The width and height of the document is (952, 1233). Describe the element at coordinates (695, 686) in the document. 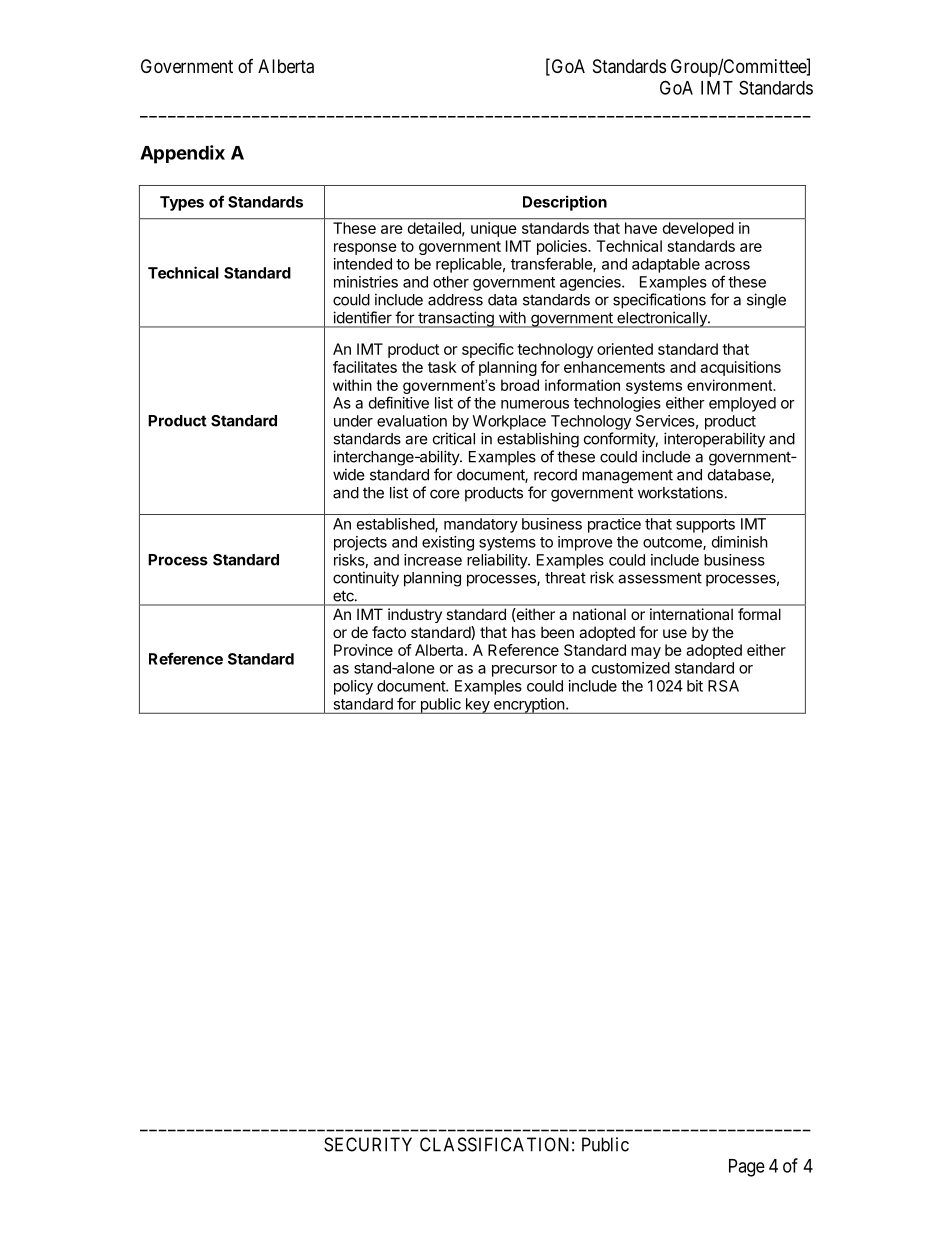

I see `bit` at that location.
